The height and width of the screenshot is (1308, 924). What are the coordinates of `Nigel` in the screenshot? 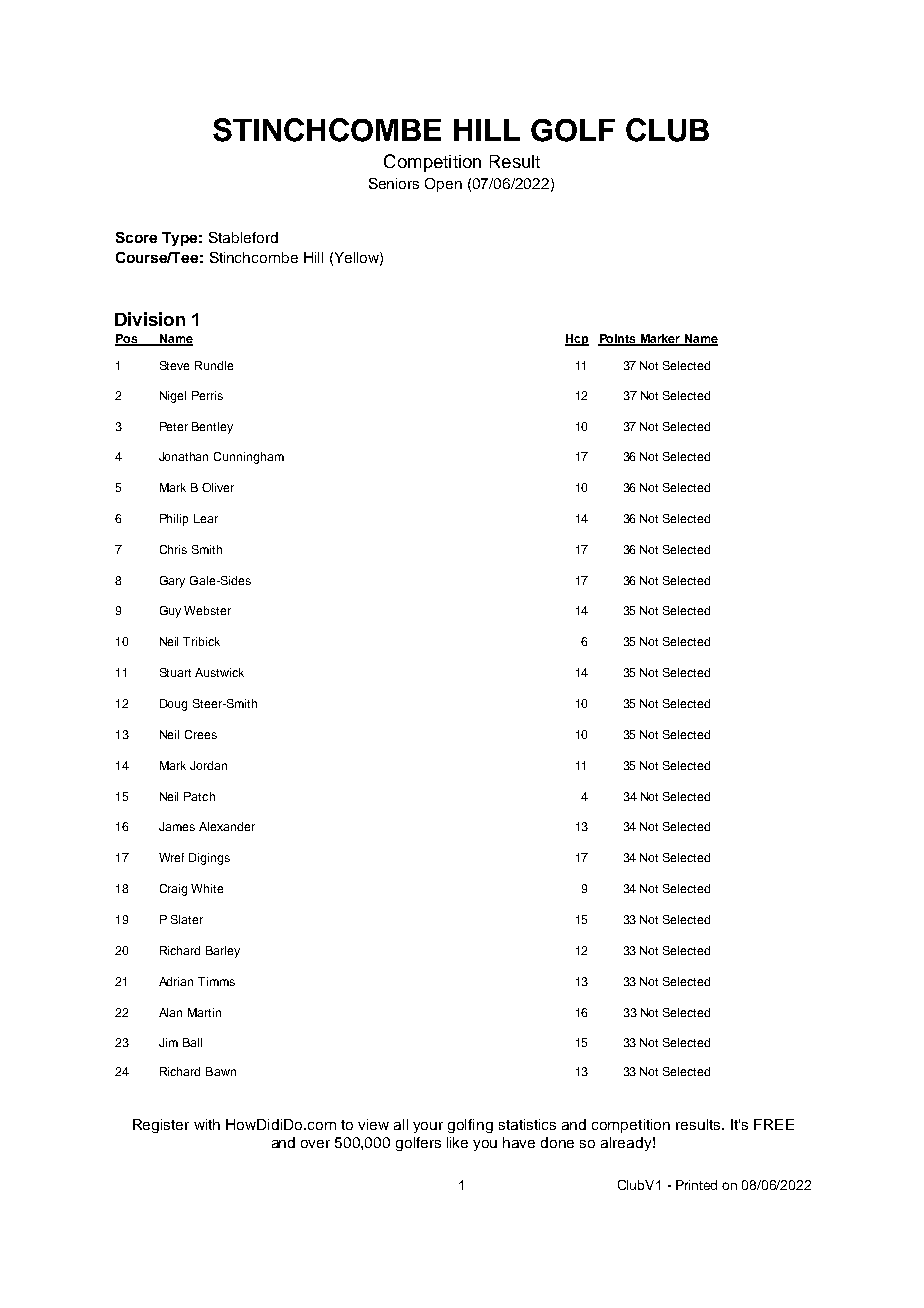 It's located at (173, 397).
